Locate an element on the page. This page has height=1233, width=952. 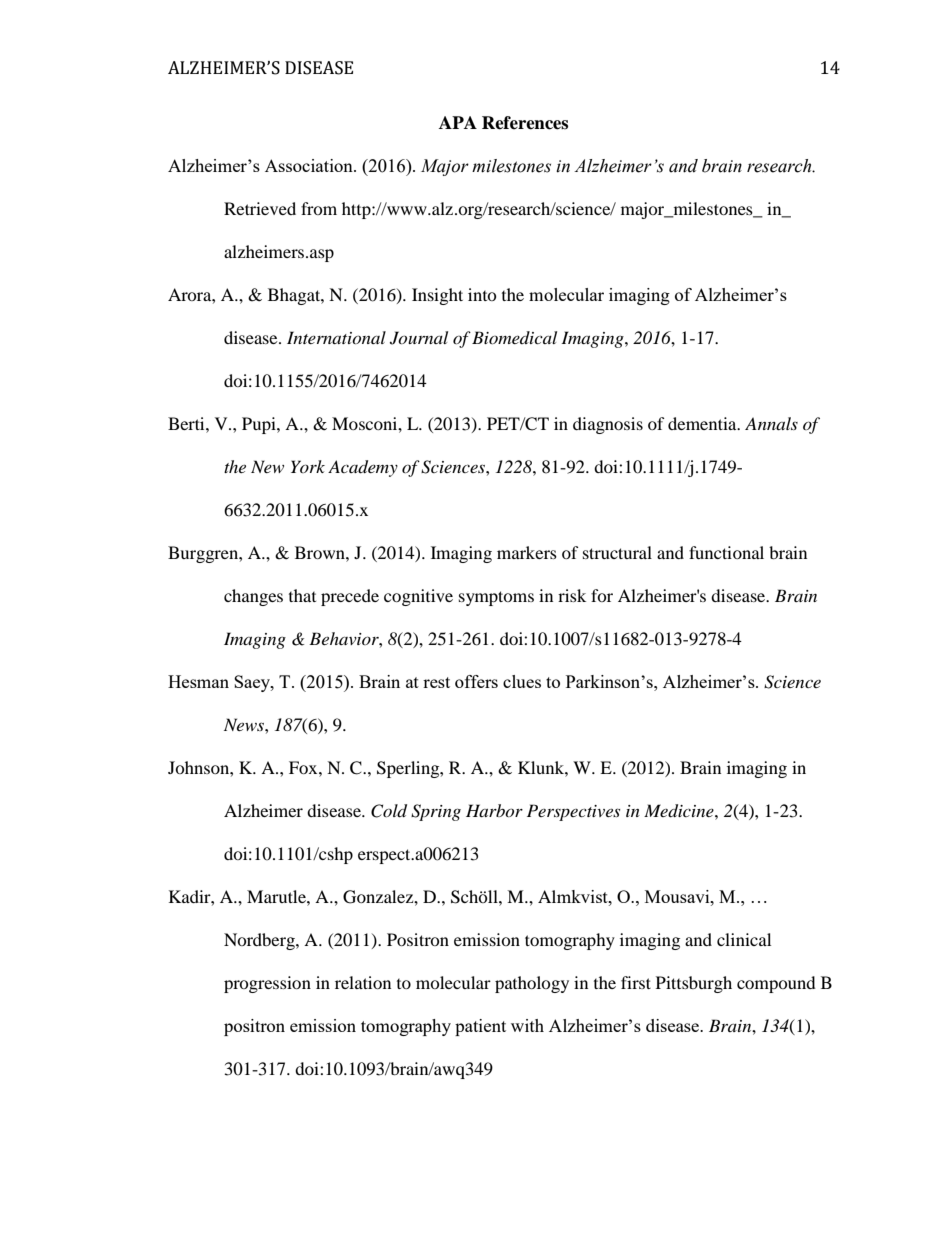
APA is located at coordinates (458, 122).
